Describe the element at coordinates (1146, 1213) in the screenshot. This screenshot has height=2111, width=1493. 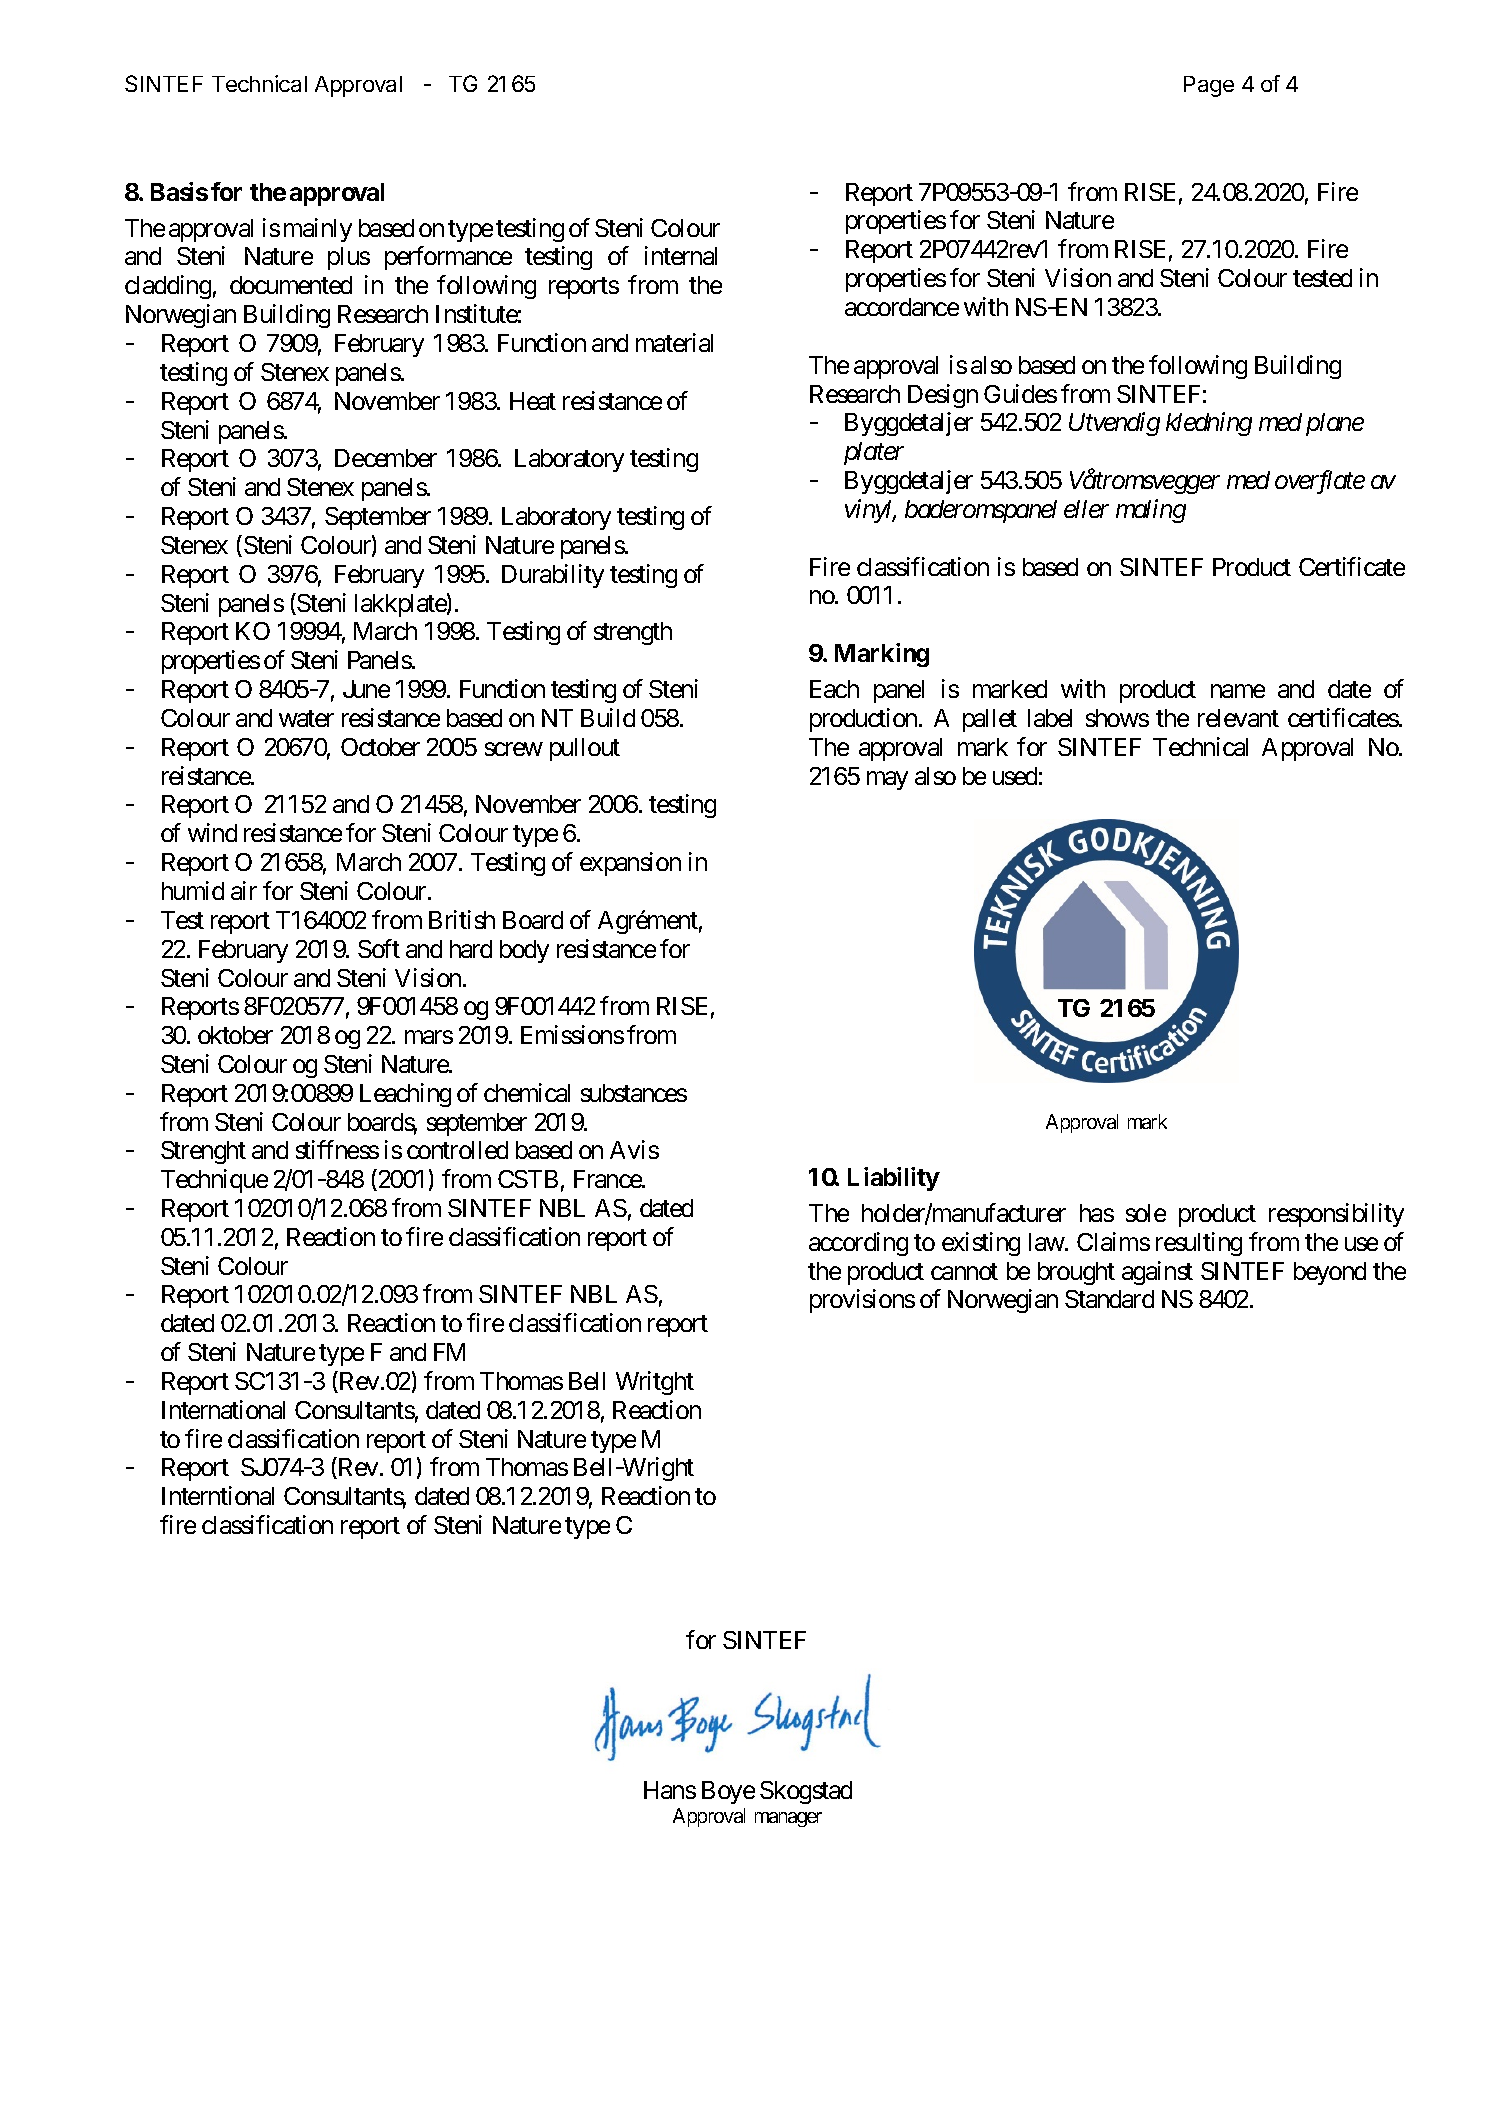
I see `sole` at that location.
